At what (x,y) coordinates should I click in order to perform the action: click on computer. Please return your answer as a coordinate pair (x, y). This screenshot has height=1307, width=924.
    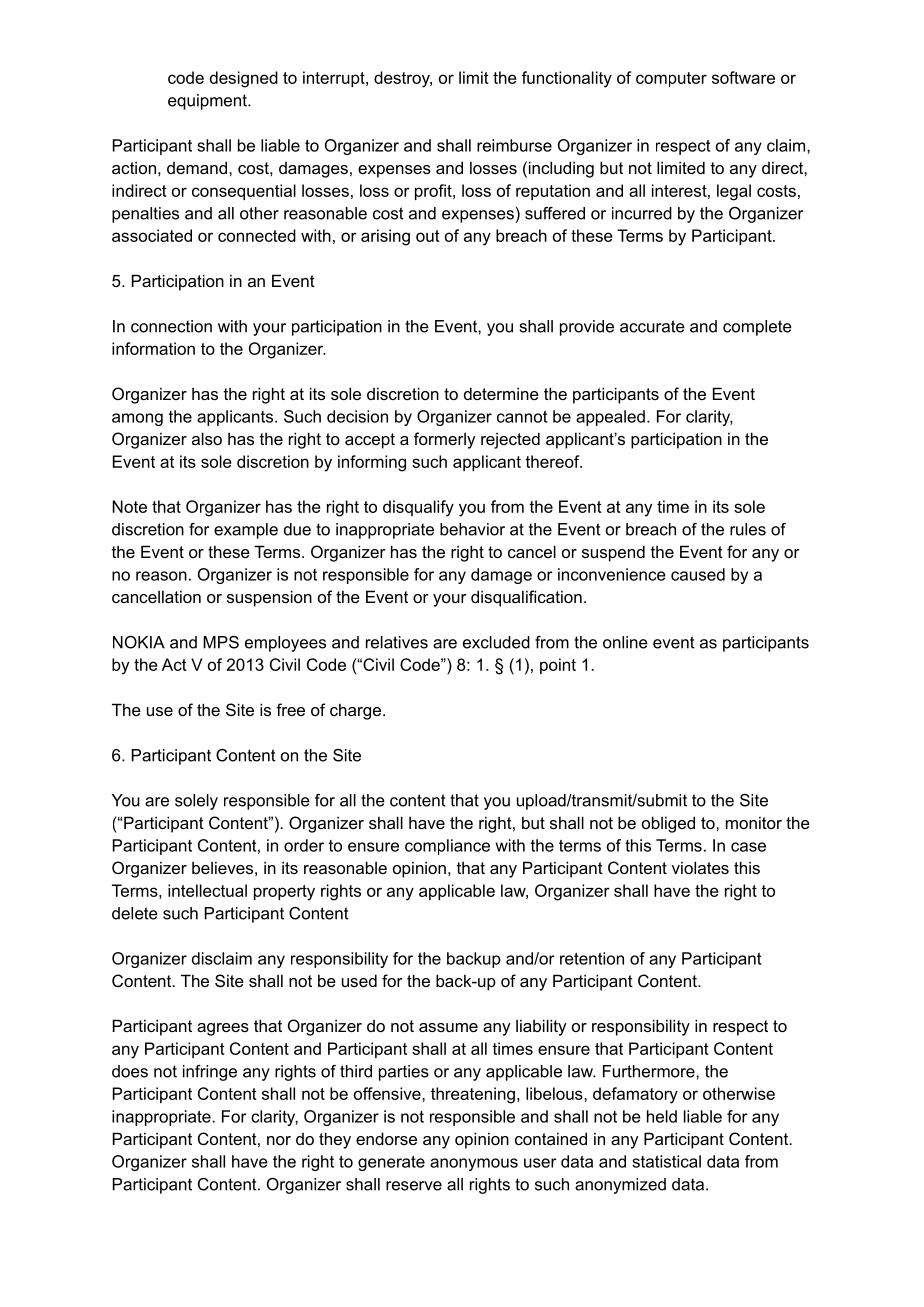
    Looking at the image, I should click on (671, 79).
